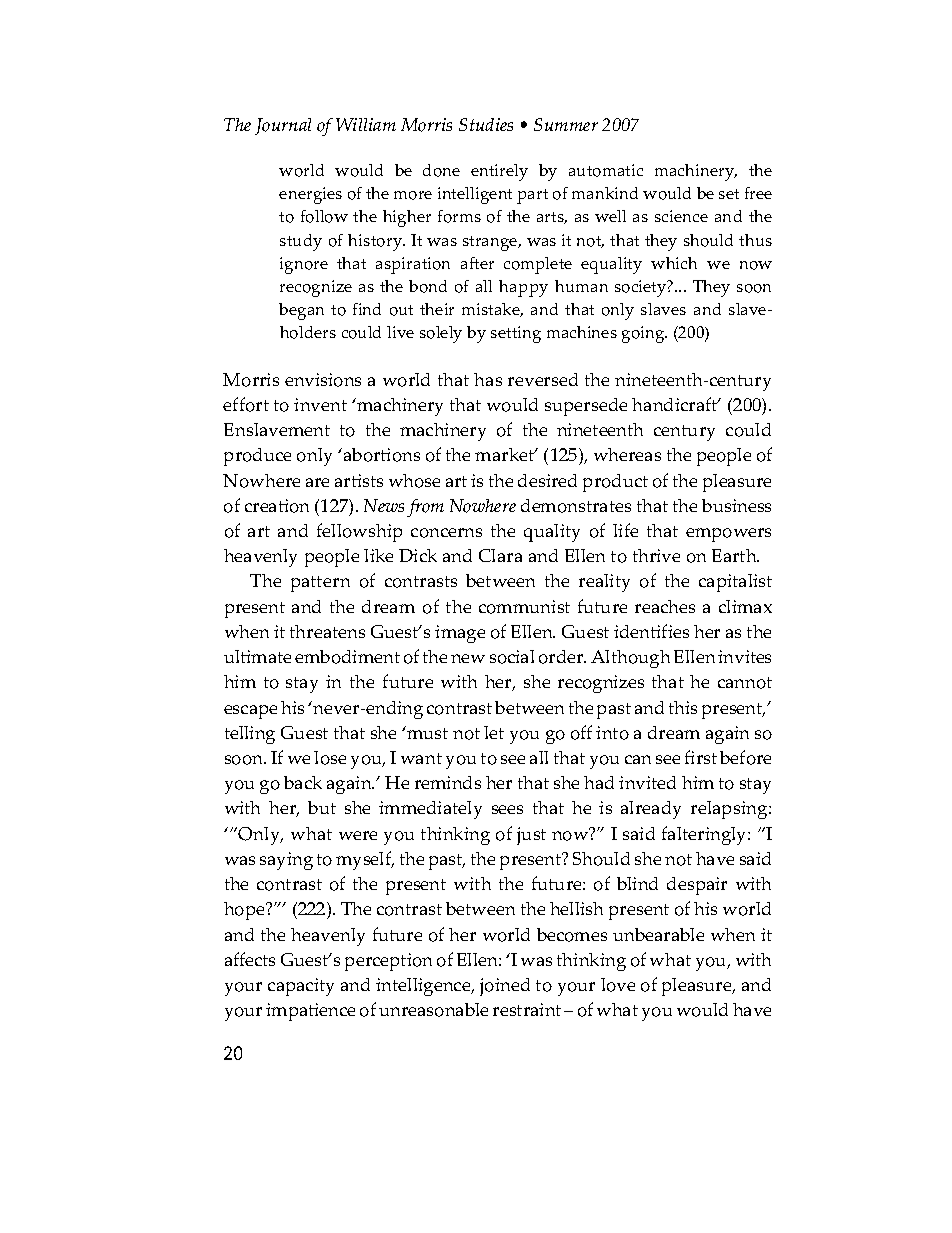 The height and width of the screenshot is (1233, 952). I want to click on setting, so click(516, 334).
